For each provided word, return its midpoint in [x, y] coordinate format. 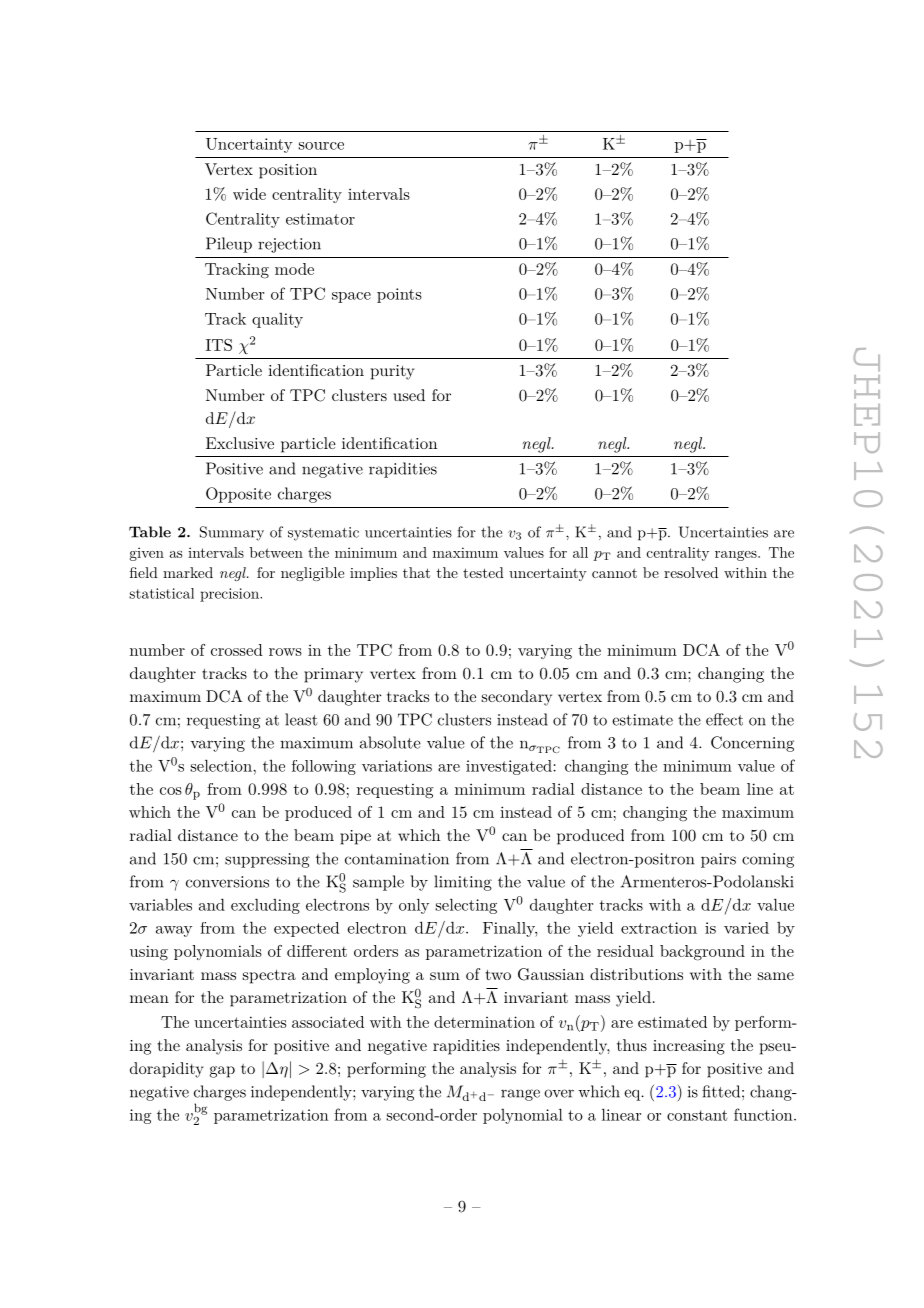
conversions [227, 882]
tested [483, 572]
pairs [718, 860]
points [399, 295]
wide [249, 194]
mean [149, 999]
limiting [463, 883]
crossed [237, 650]
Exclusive [240, 443]
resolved [691, 572]
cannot [614, 573]
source [321, 146]
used [409, 395]
